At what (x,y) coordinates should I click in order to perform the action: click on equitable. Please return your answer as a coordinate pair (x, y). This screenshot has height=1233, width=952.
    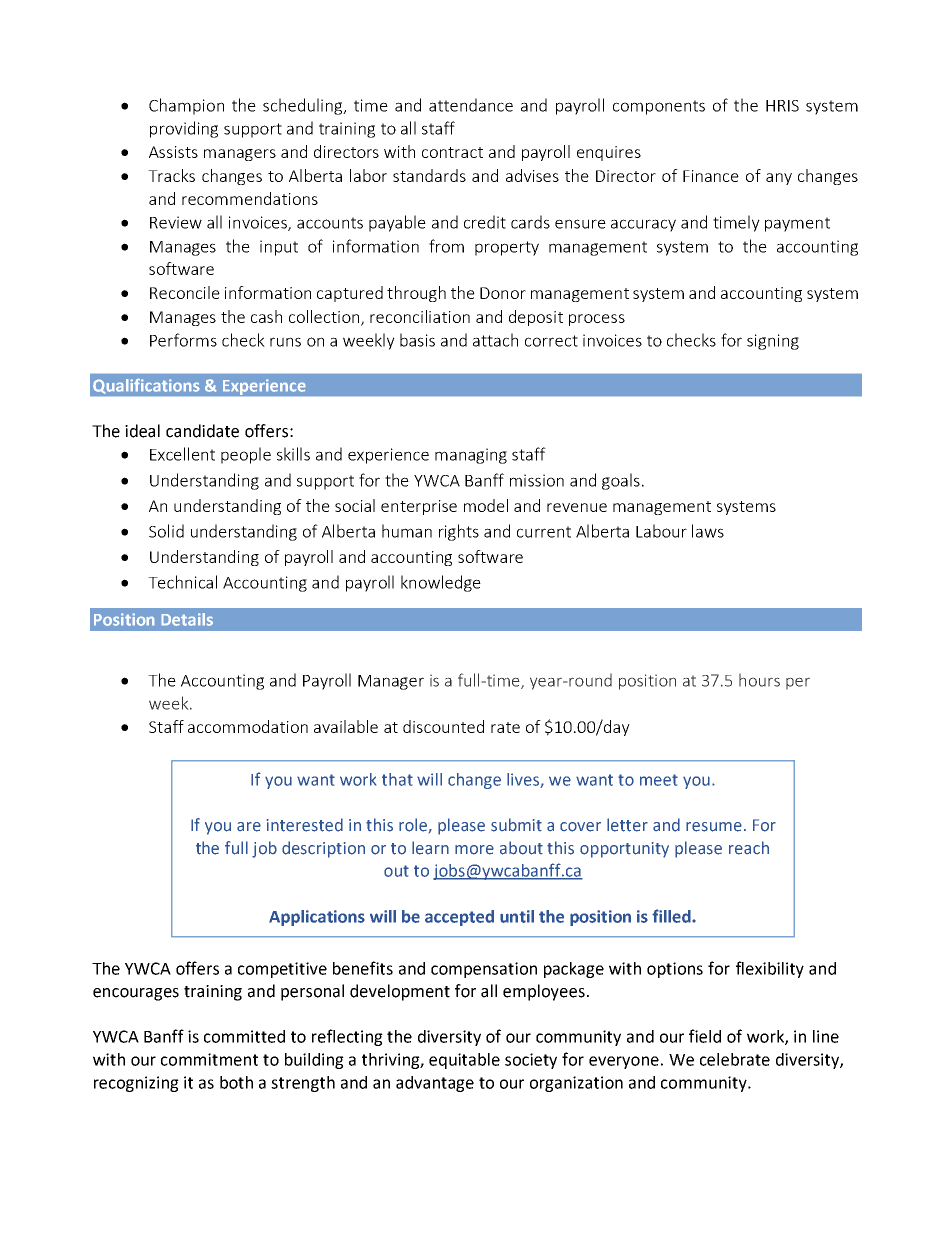
    Looking at the image, I should click on (464, 1061).
